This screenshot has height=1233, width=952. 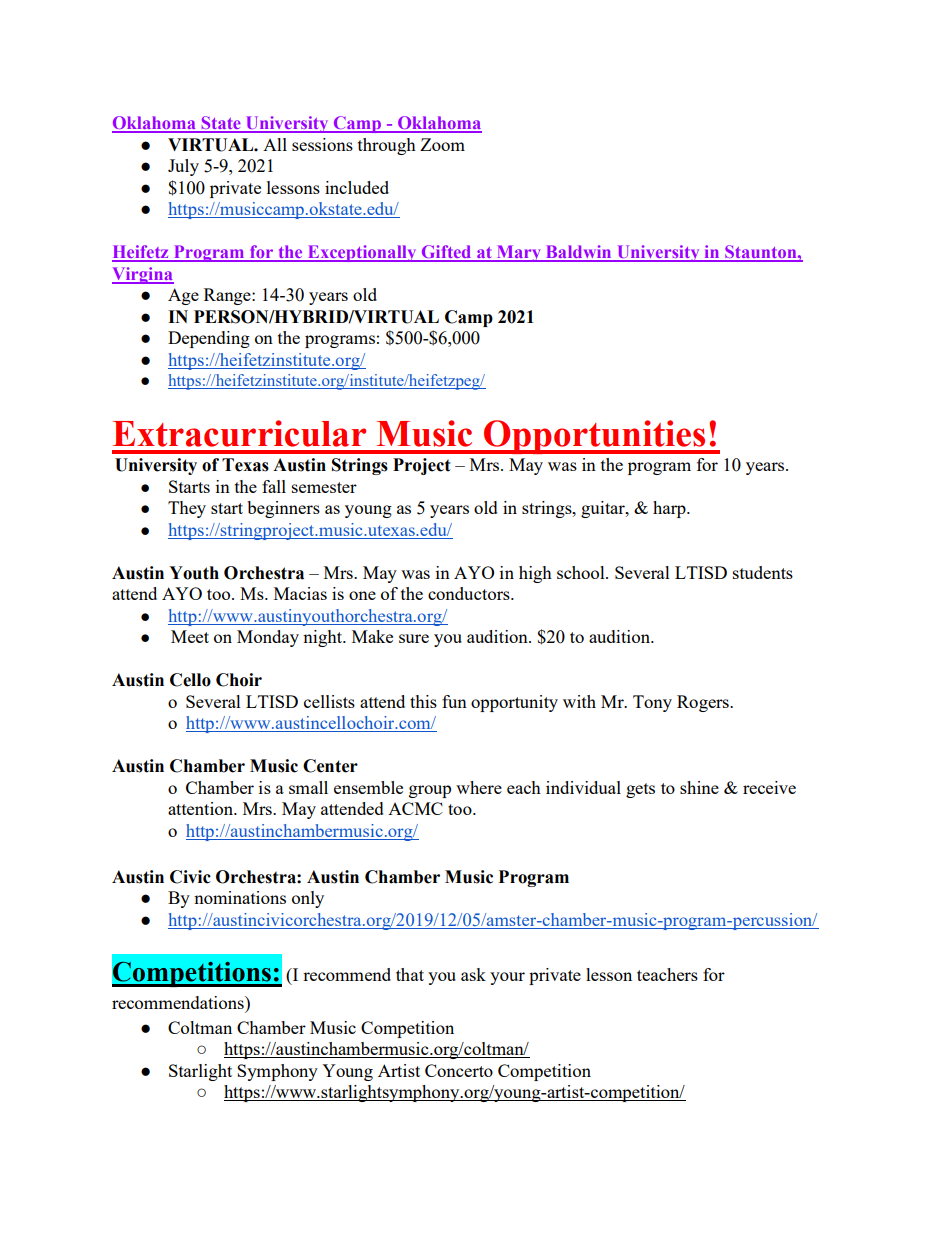 I want to click on Monday, so click(x=268, y=638).
